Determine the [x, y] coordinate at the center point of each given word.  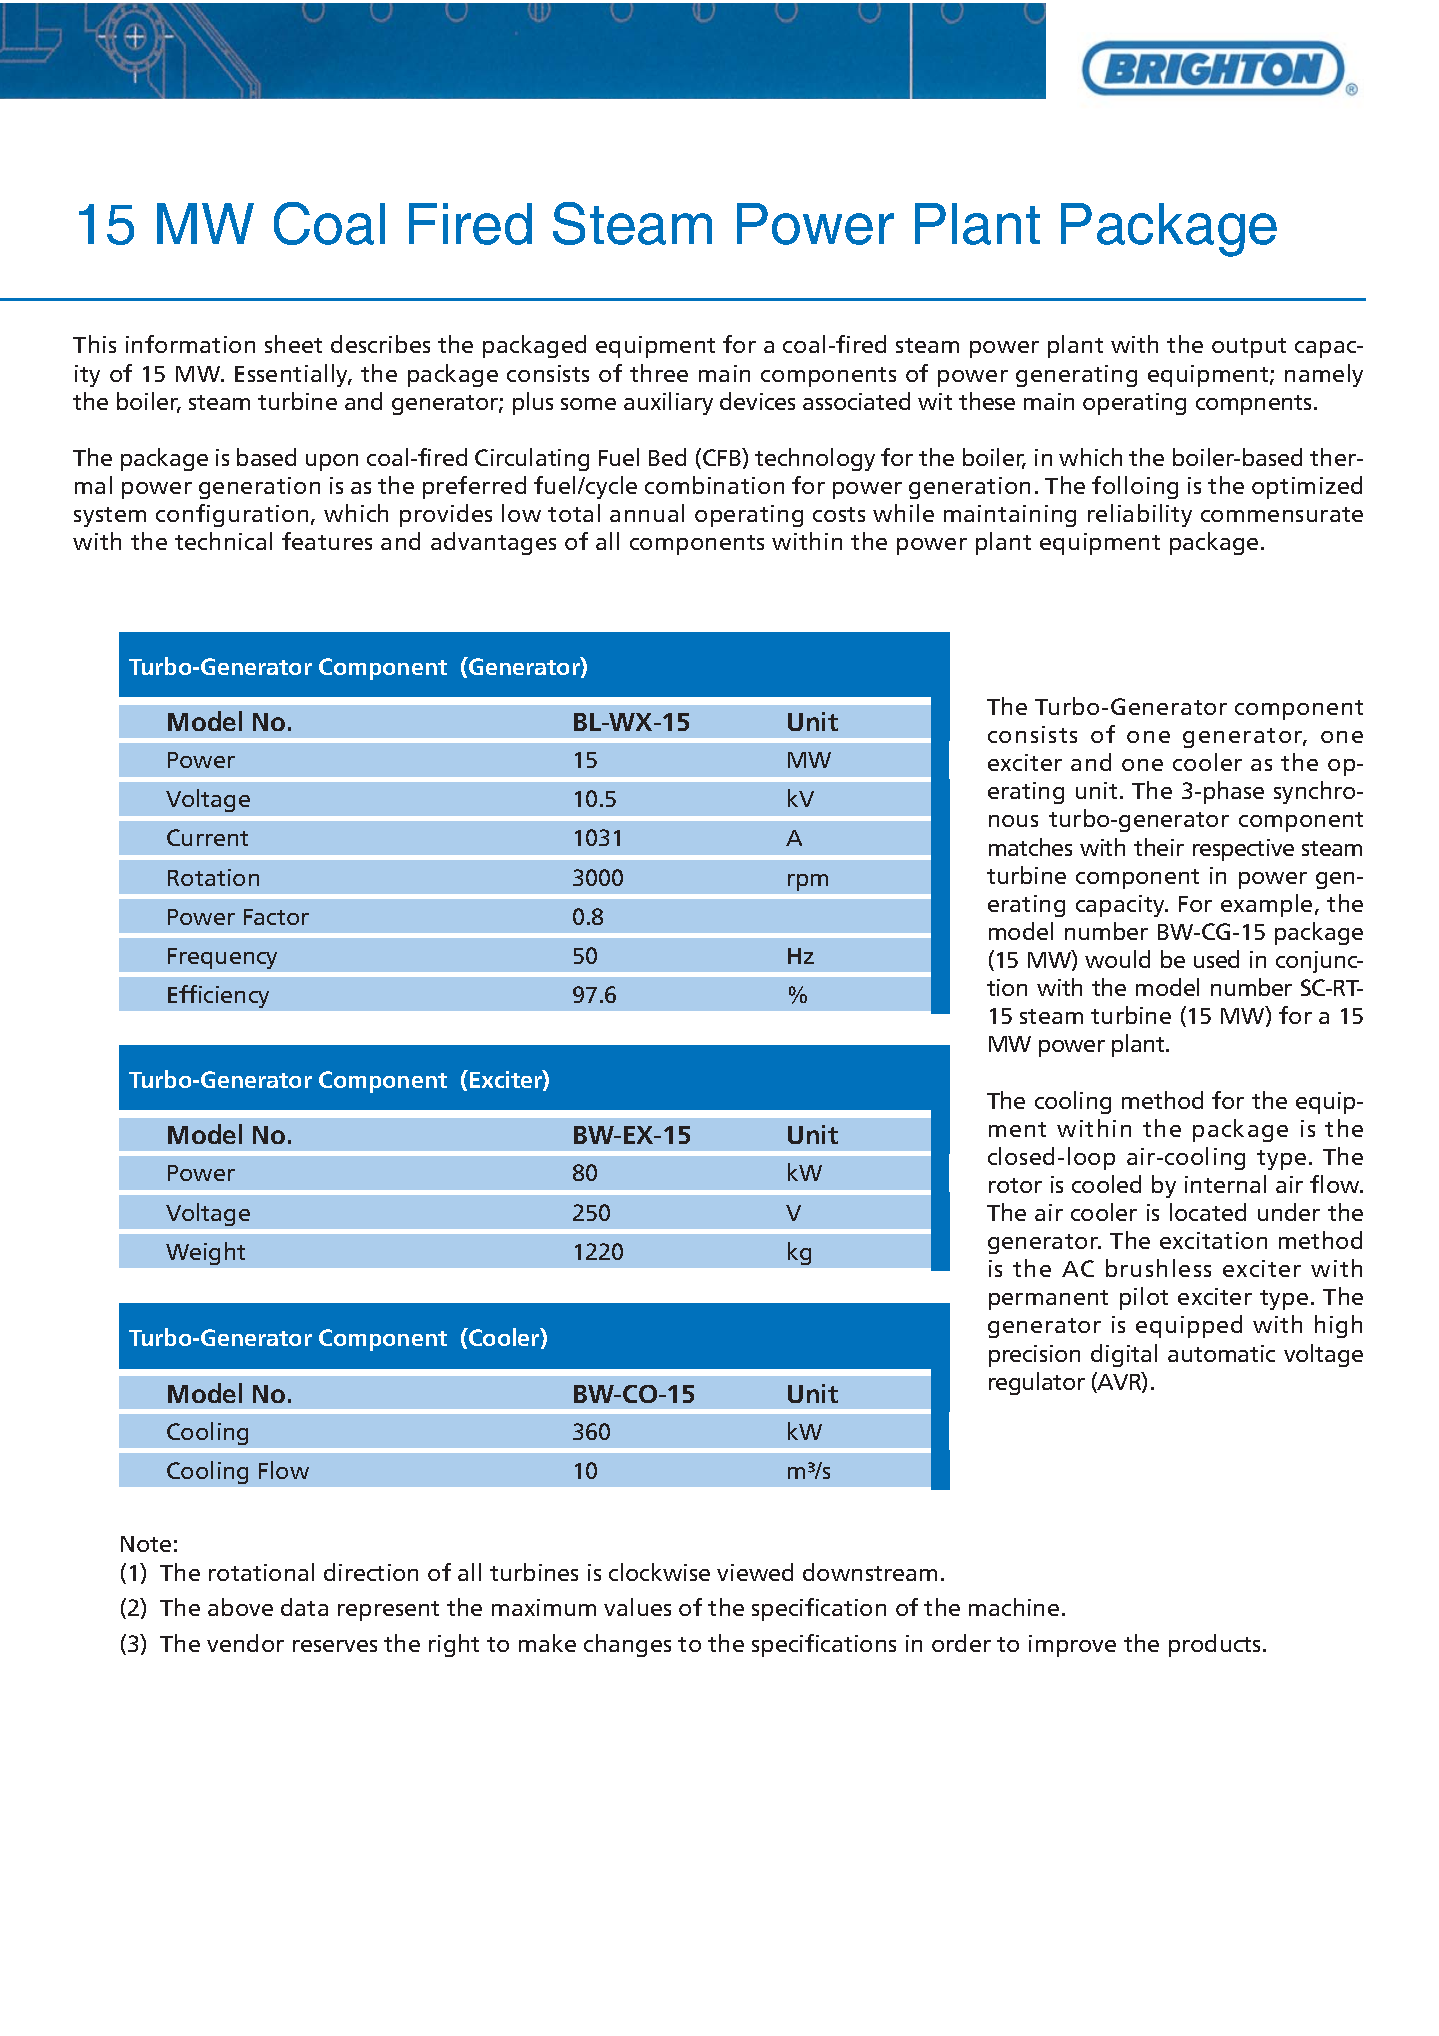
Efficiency [218, 996]
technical [223, 541]
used [1216, 959]
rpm [808, 882]
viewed [755, 1572]
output [1249, 348]
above [240, 1607]
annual [647, 513]
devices [757, 401]
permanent [1048, 1300]
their [1159, 847]
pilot [1144, 1298]
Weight [205, 1253]
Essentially [293, 375]
